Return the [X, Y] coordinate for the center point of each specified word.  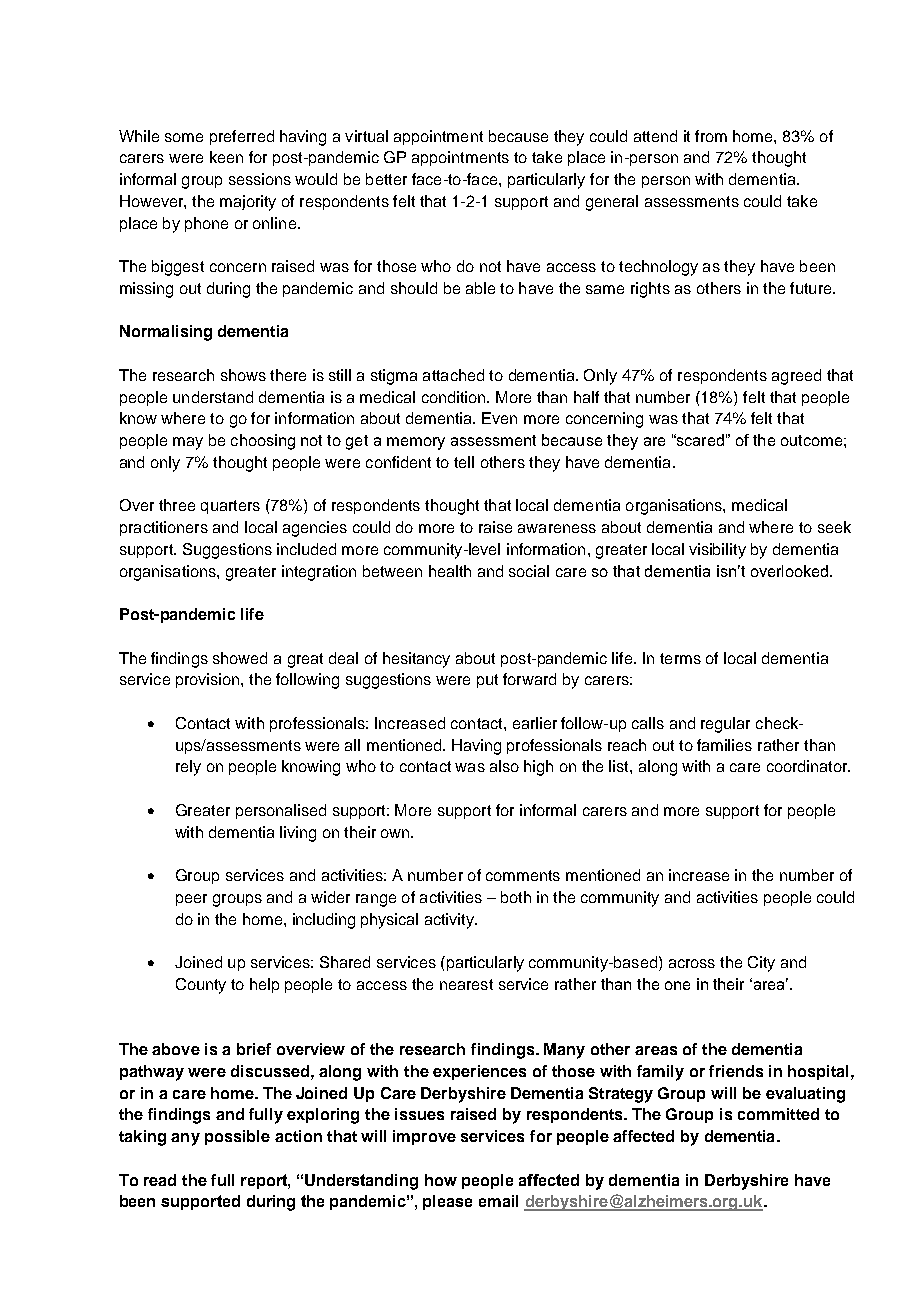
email [498, 1201]
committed [778, 1114]
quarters [230, 507]
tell [464, 462]
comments [523, 875]
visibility [717, 551]
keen [226, 157]
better [386, 179]
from [711, 136]
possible [237, 1137]
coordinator [808, 766]
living [298, 834]
